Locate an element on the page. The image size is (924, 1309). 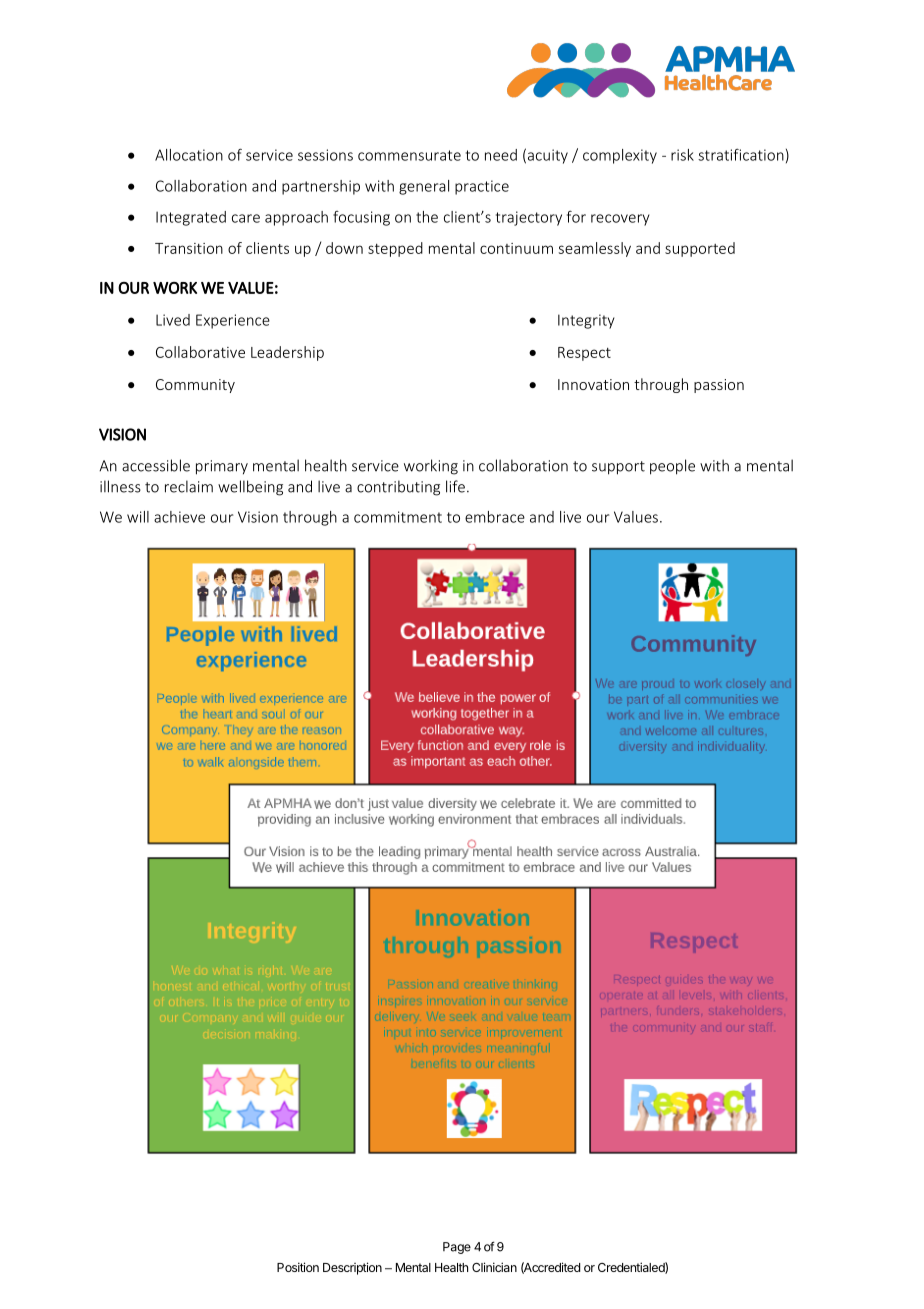
Position is located at coordinates (298, 1267).
